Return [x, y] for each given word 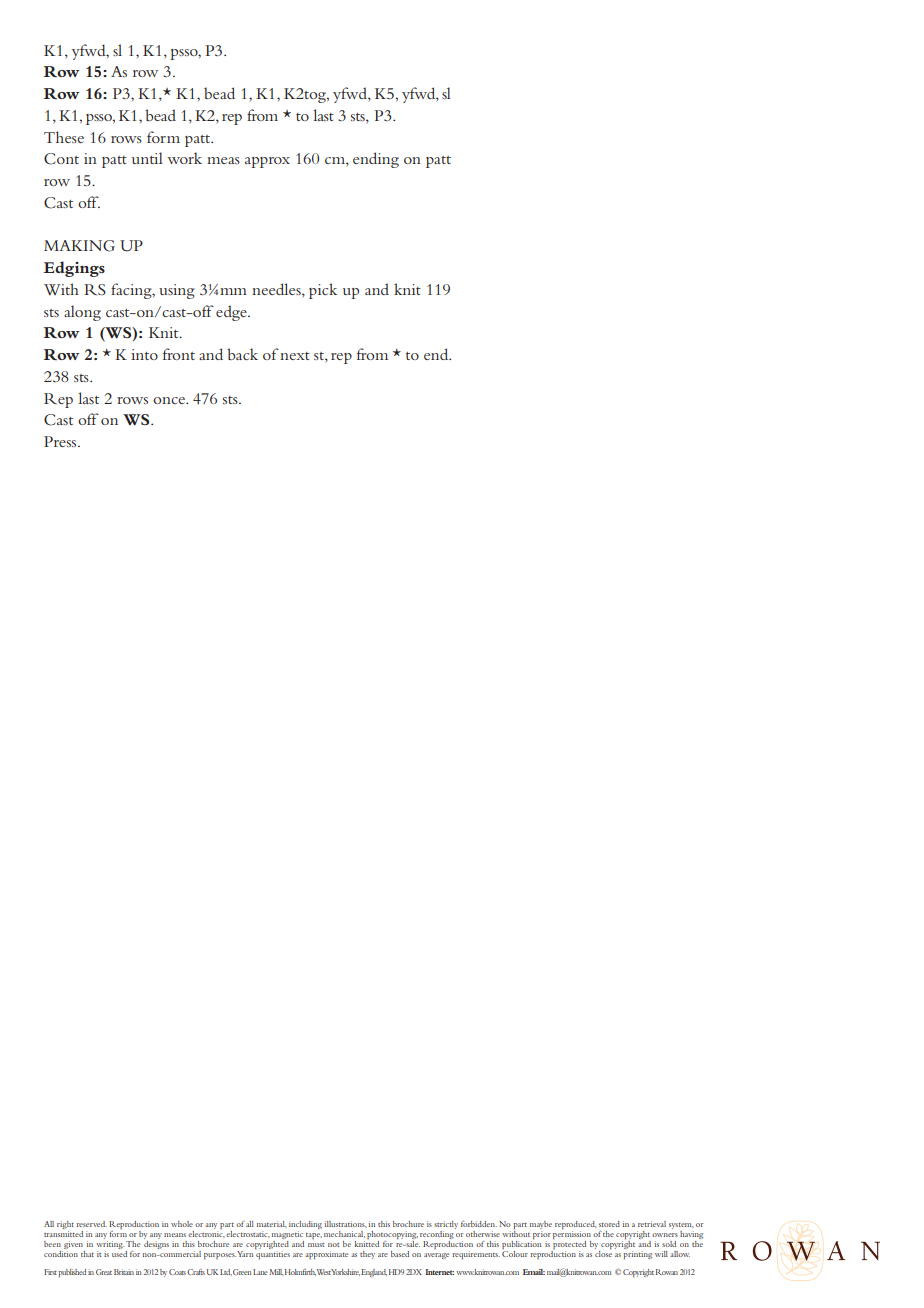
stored [609, 1224]
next [295, 356]
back [242, 354]
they [367, 1255]
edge [232, 313]
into [144, 354]
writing [110, 1246]
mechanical [344, 1234]
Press [61, 441]
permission [572, 1236]
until [147, 158]
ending [376, 160]
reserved [92, 1224]
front [179, 354]
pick [323, 291]
